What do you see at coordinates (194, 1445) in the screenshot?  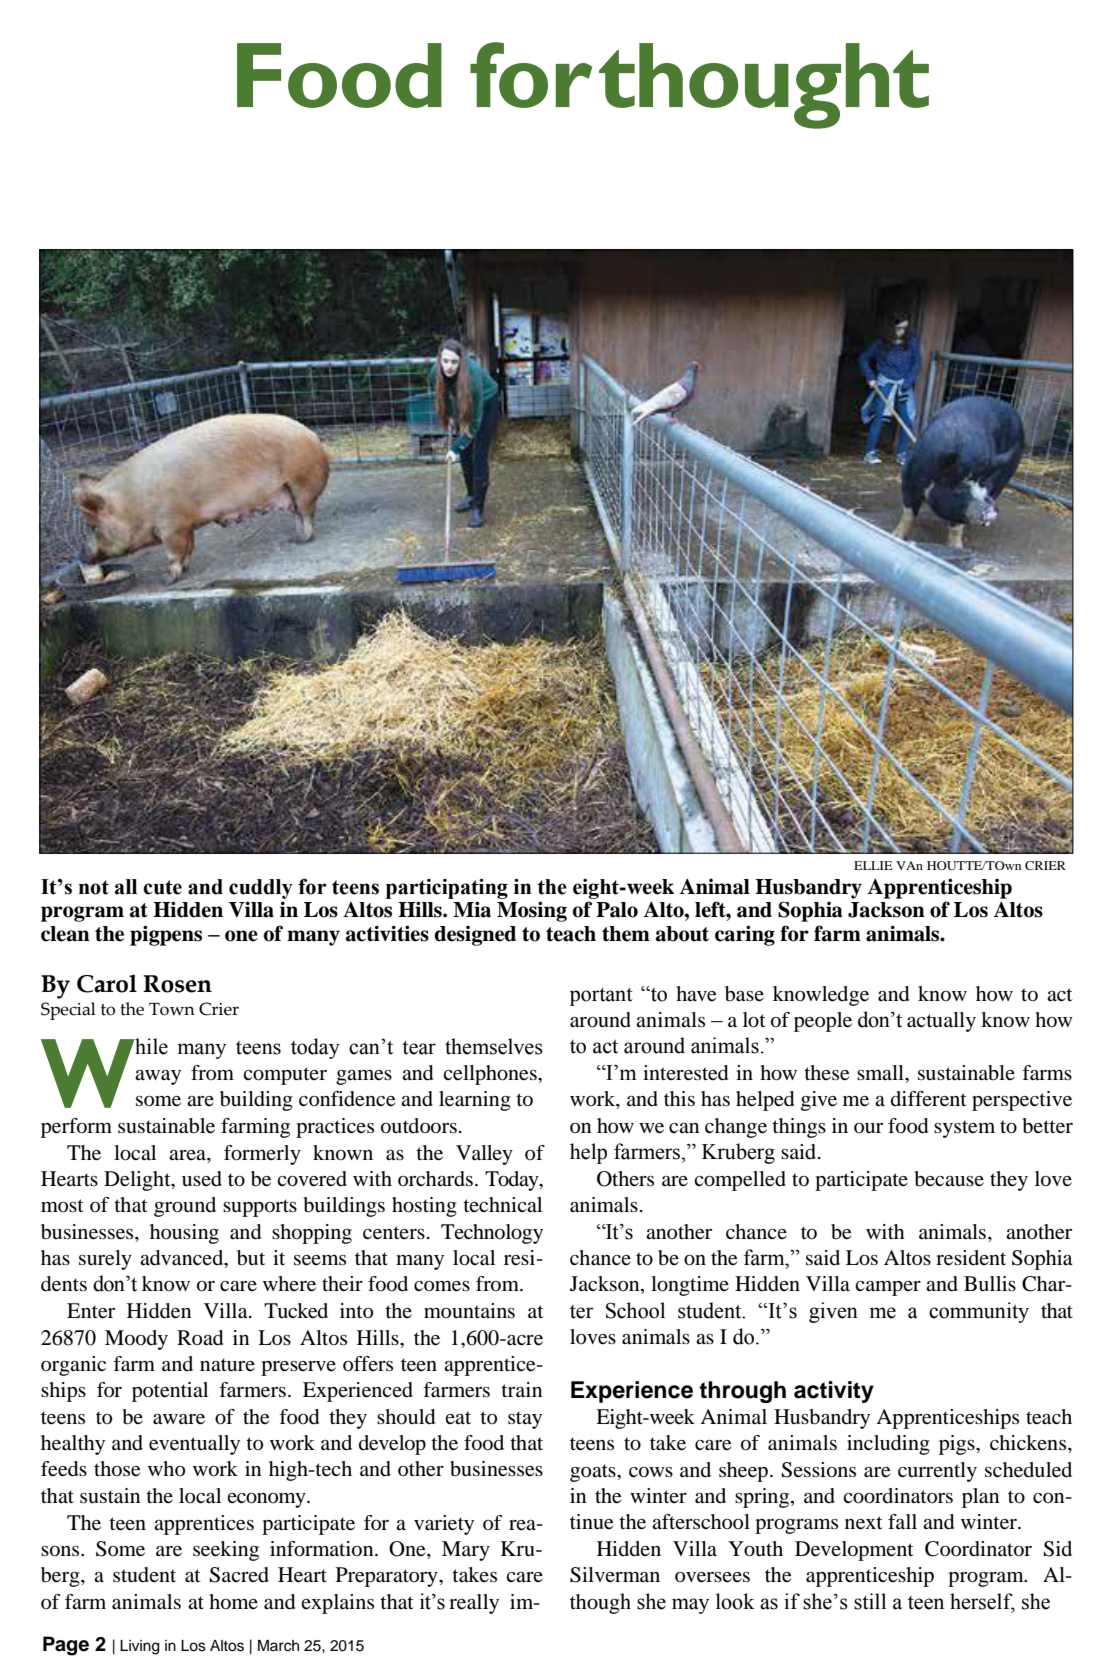 I see `eventually` at bounding box center [194, 1445].
